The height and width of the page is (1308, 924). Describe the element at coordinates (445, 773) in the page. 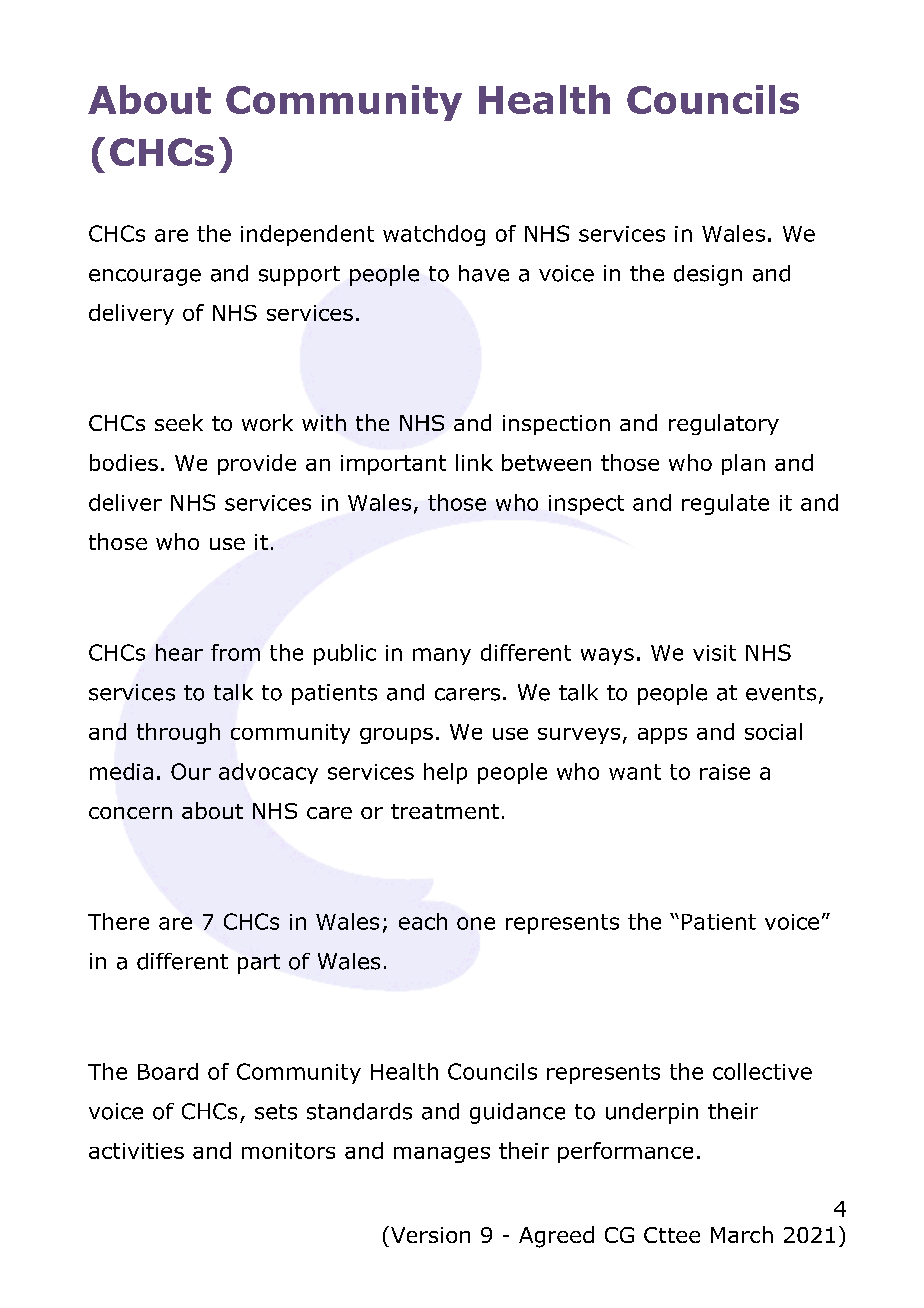

I see `help` at that location.
